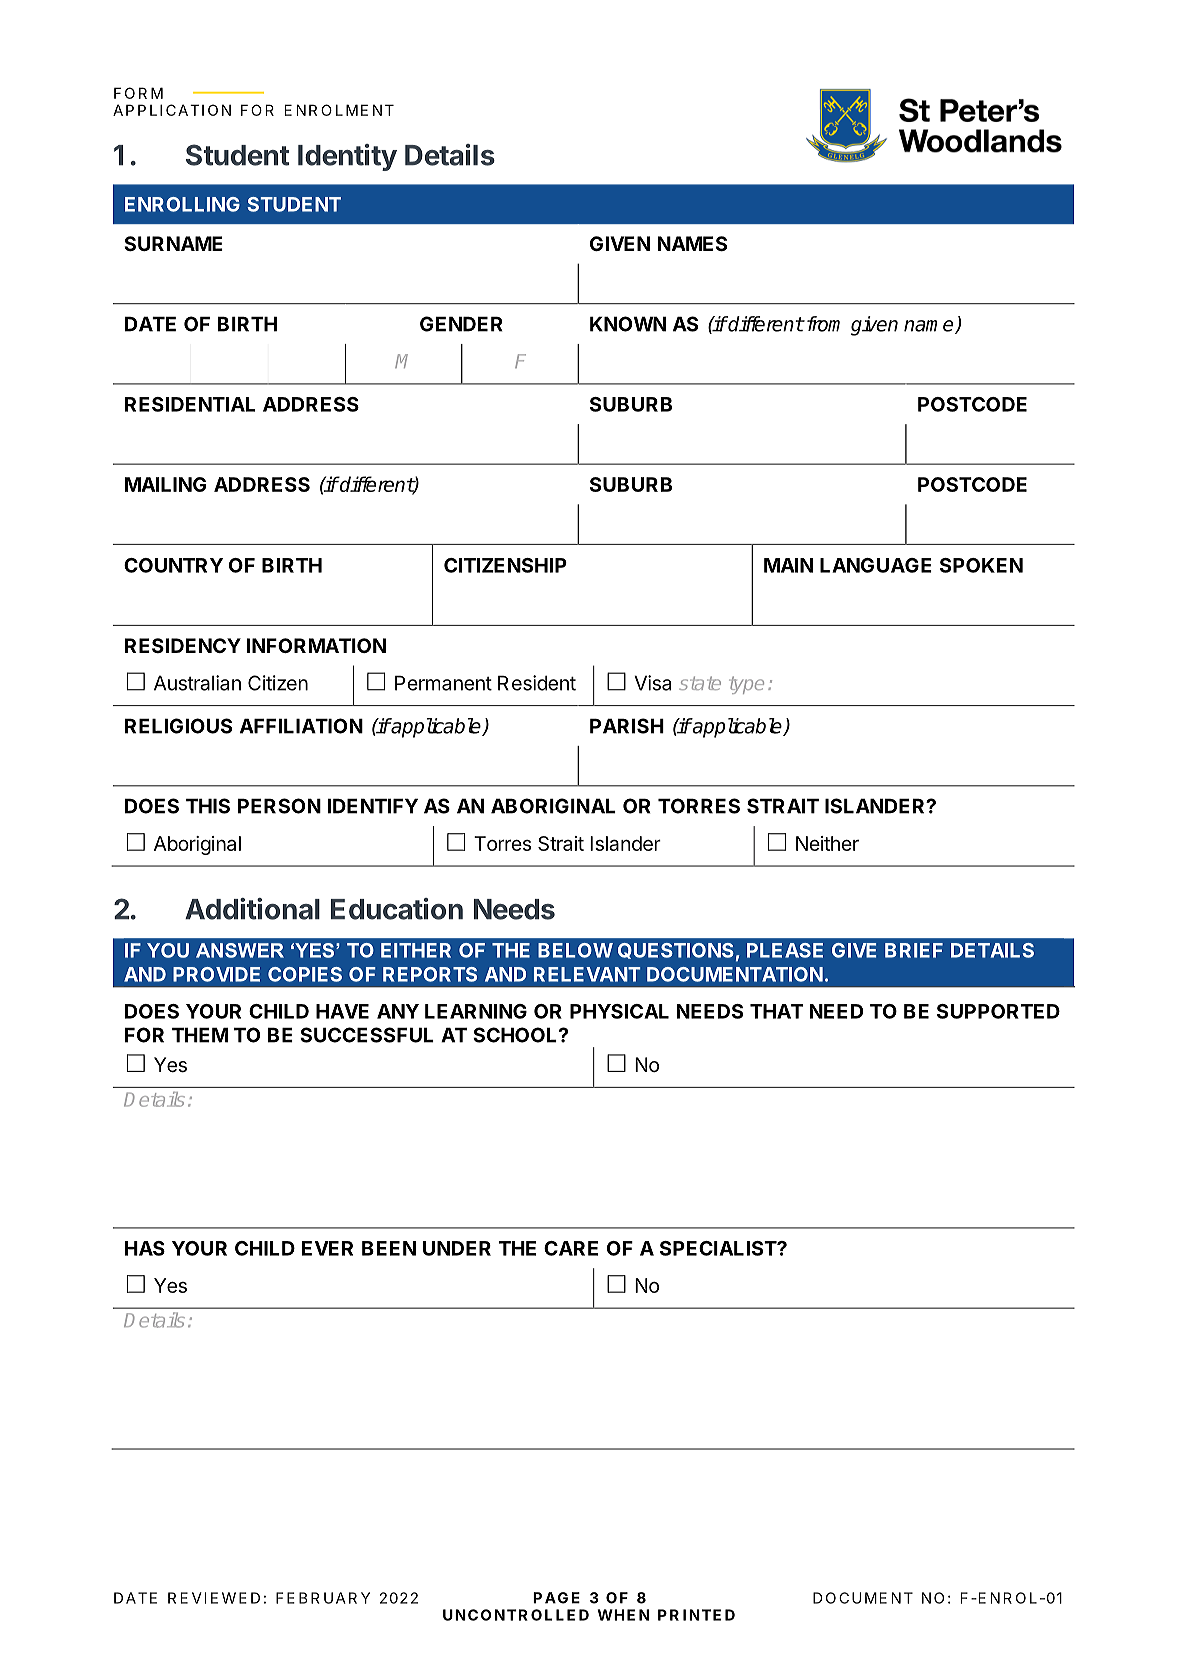 Image resolution: width=1187 pixels, height=1678 pixels. Describe the element at coordinates (876, 565) in the screenshot. I see `LANGUAGE` at that location.
